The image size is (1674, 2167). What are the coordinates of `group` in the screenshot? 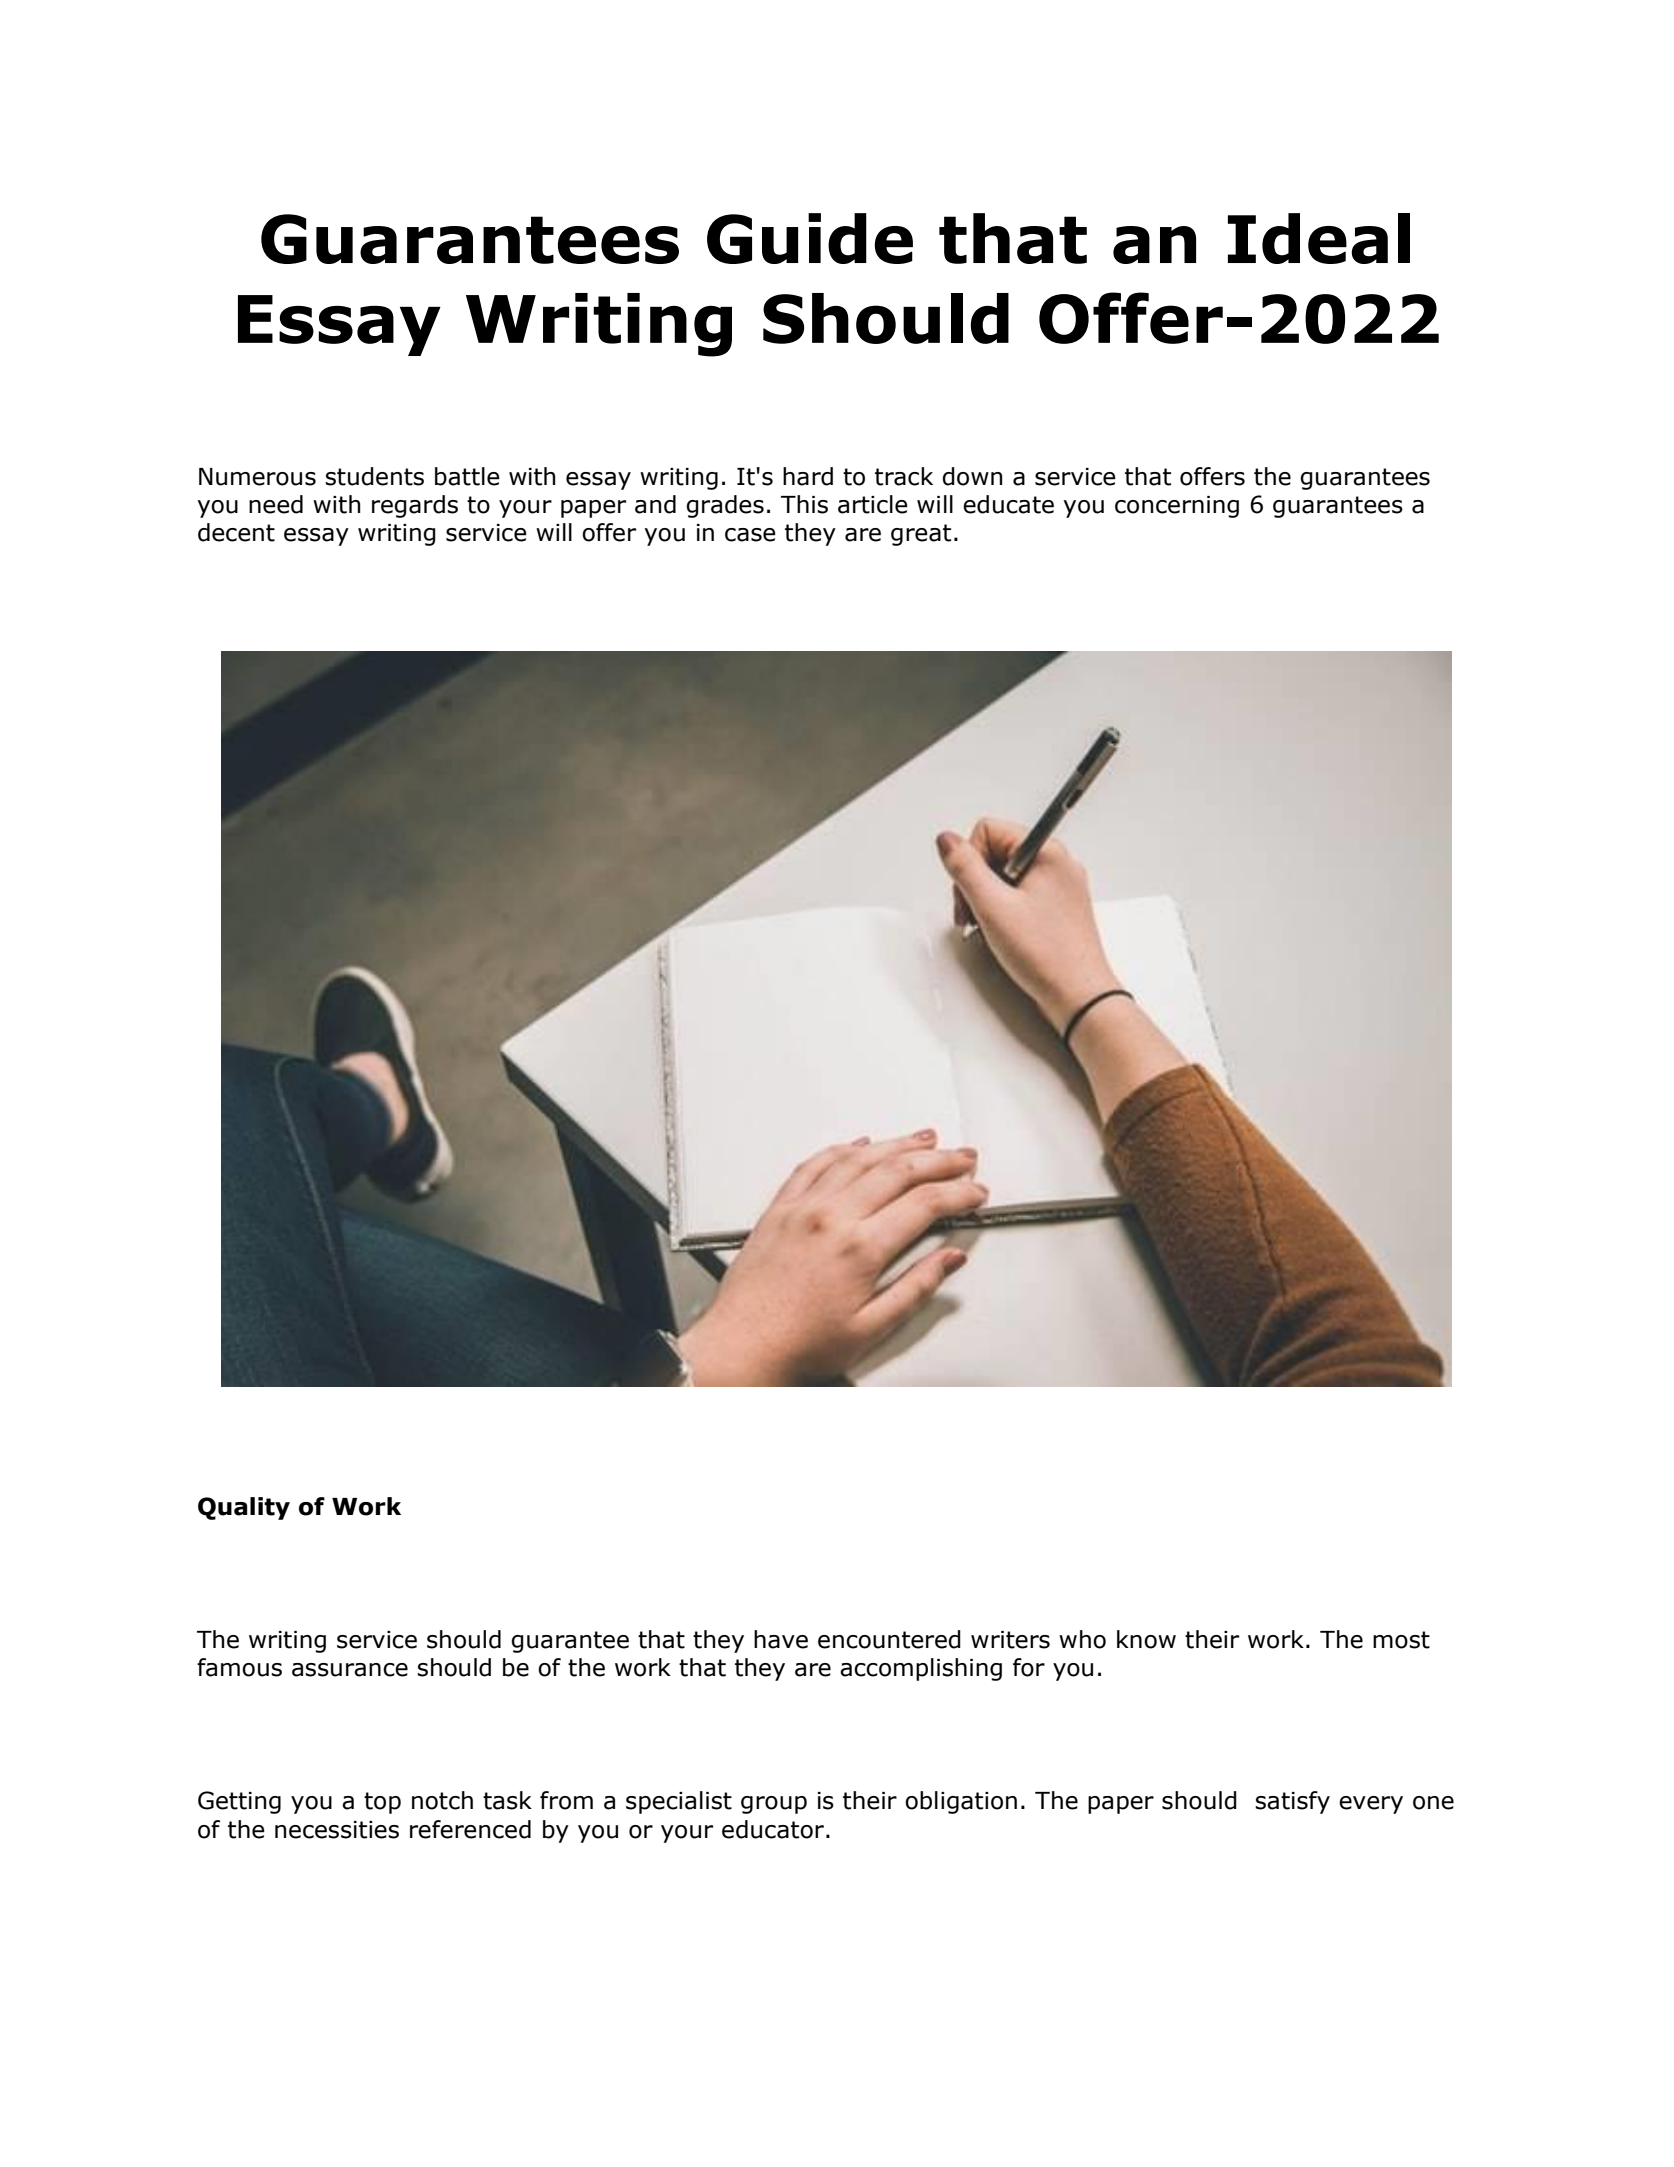 It's located at (774, 1805).
